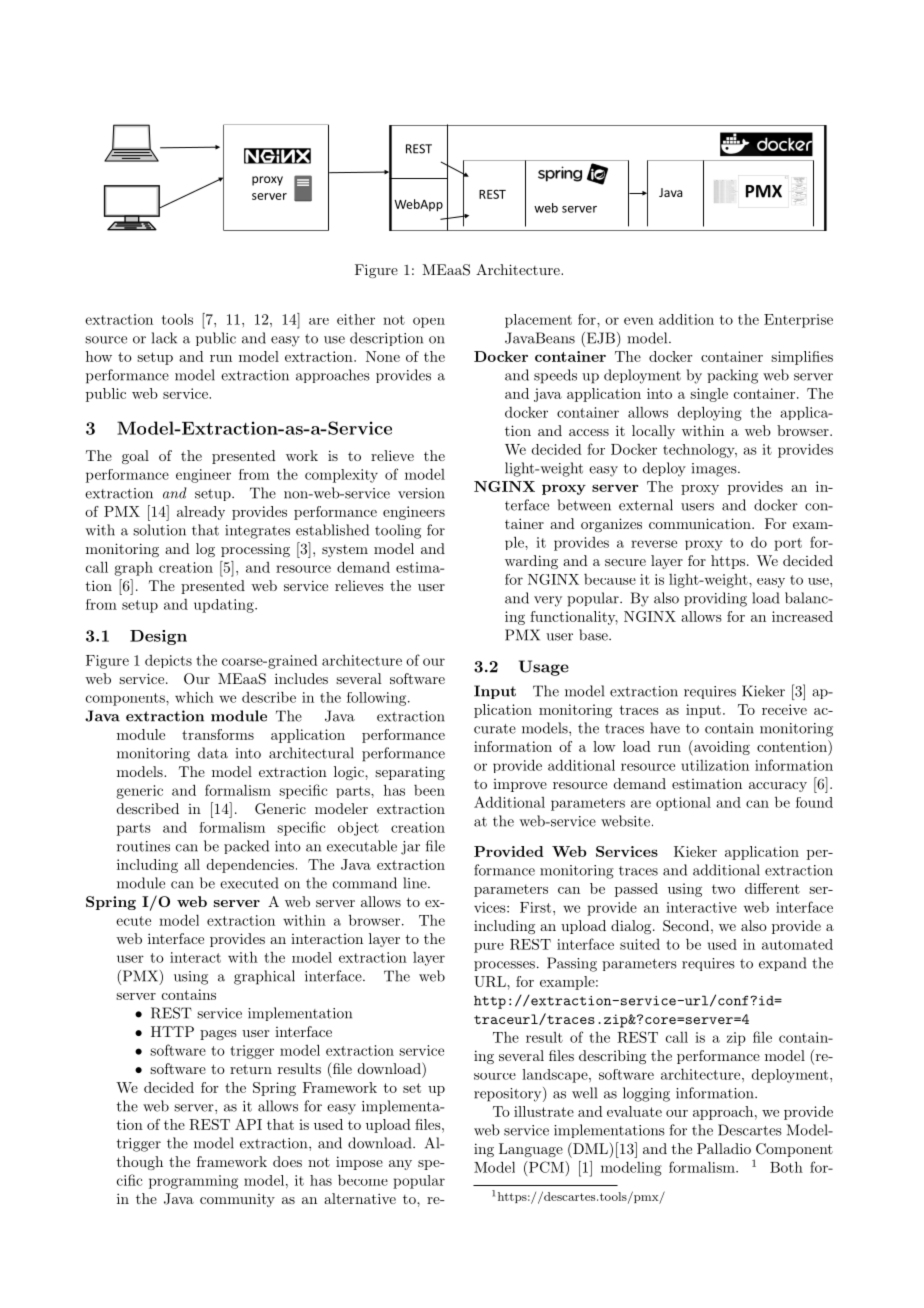  What do you see at coordinates (250, 866) in the screenshot?
I see `dependencies` at bounding box center [250, 866].
